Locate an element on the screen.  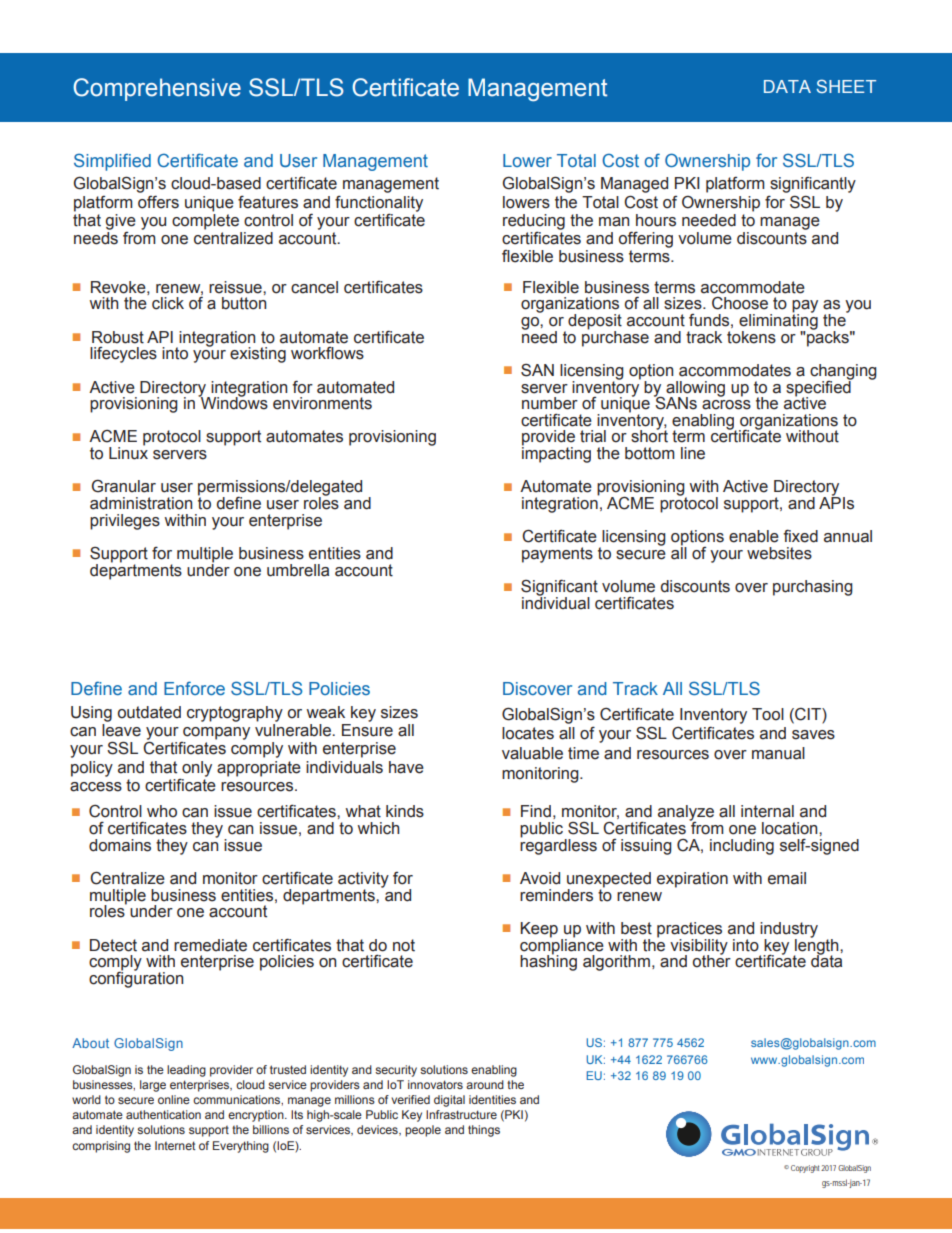
internal is located at coordinates (767, 811).
